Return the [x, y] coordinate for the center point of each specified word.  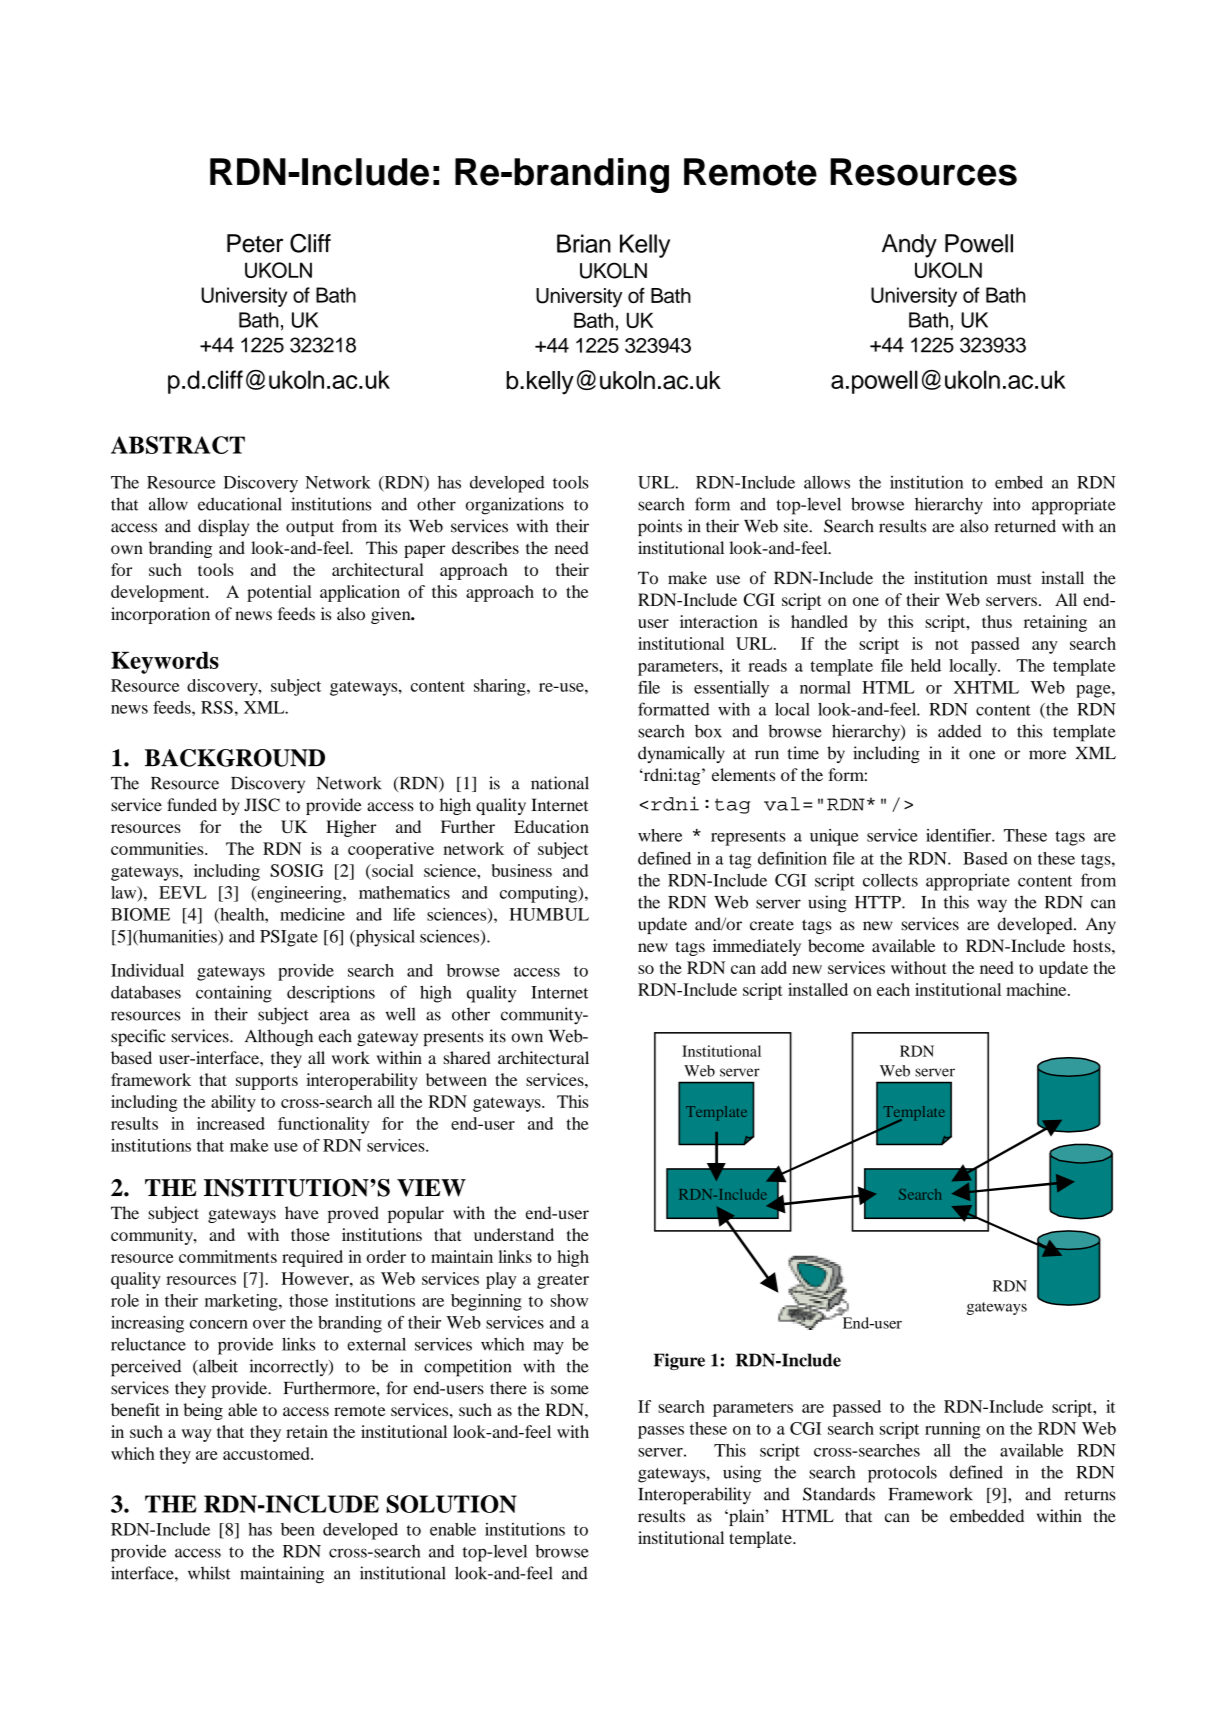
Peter [255, 243]
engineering [299, 894]
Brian [584, 243]
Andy [909, 246]
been [298, 1529]
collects [890, 880]
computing [540, 894]
